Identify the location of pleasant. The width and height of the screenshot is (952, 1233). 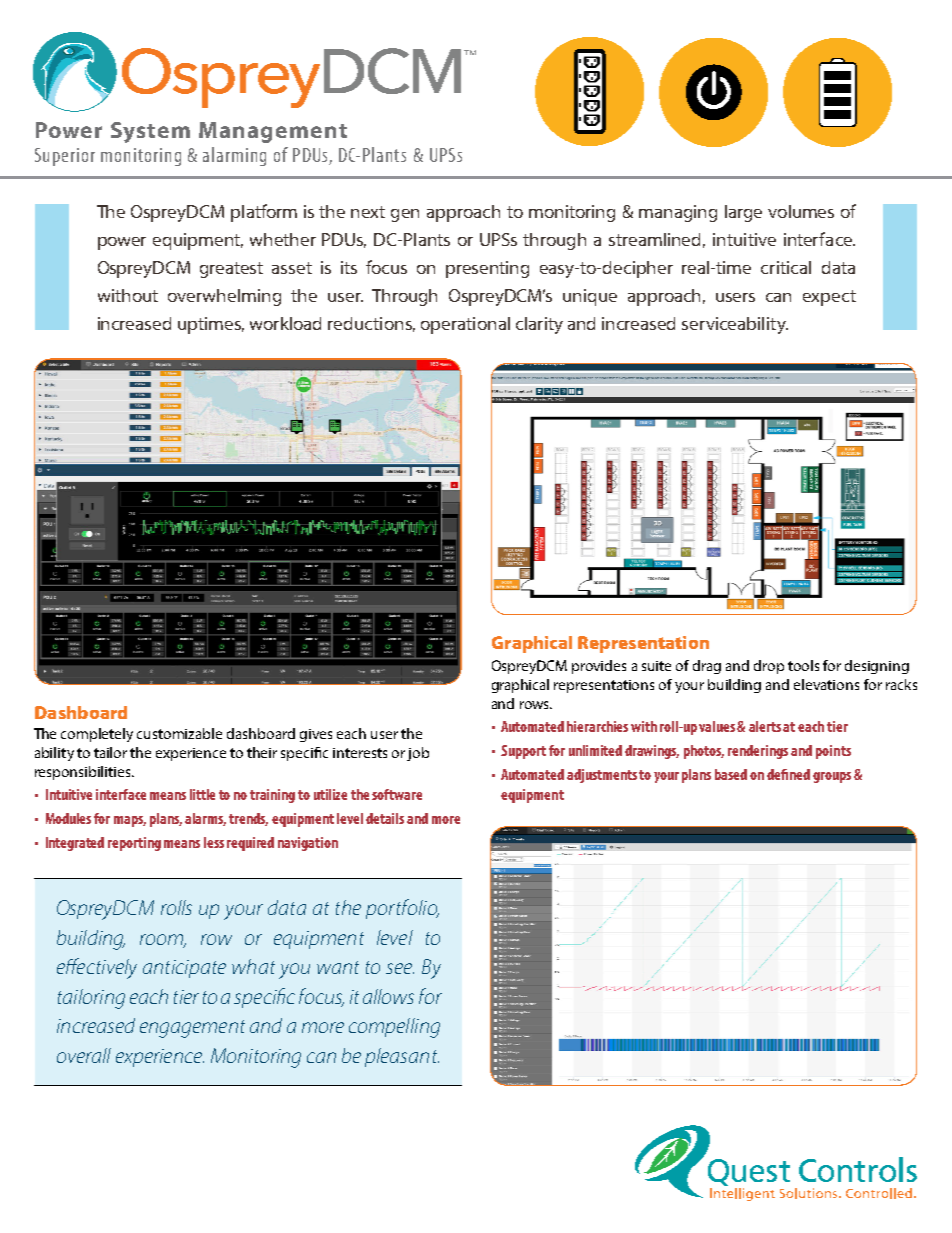
(402, 1057).
